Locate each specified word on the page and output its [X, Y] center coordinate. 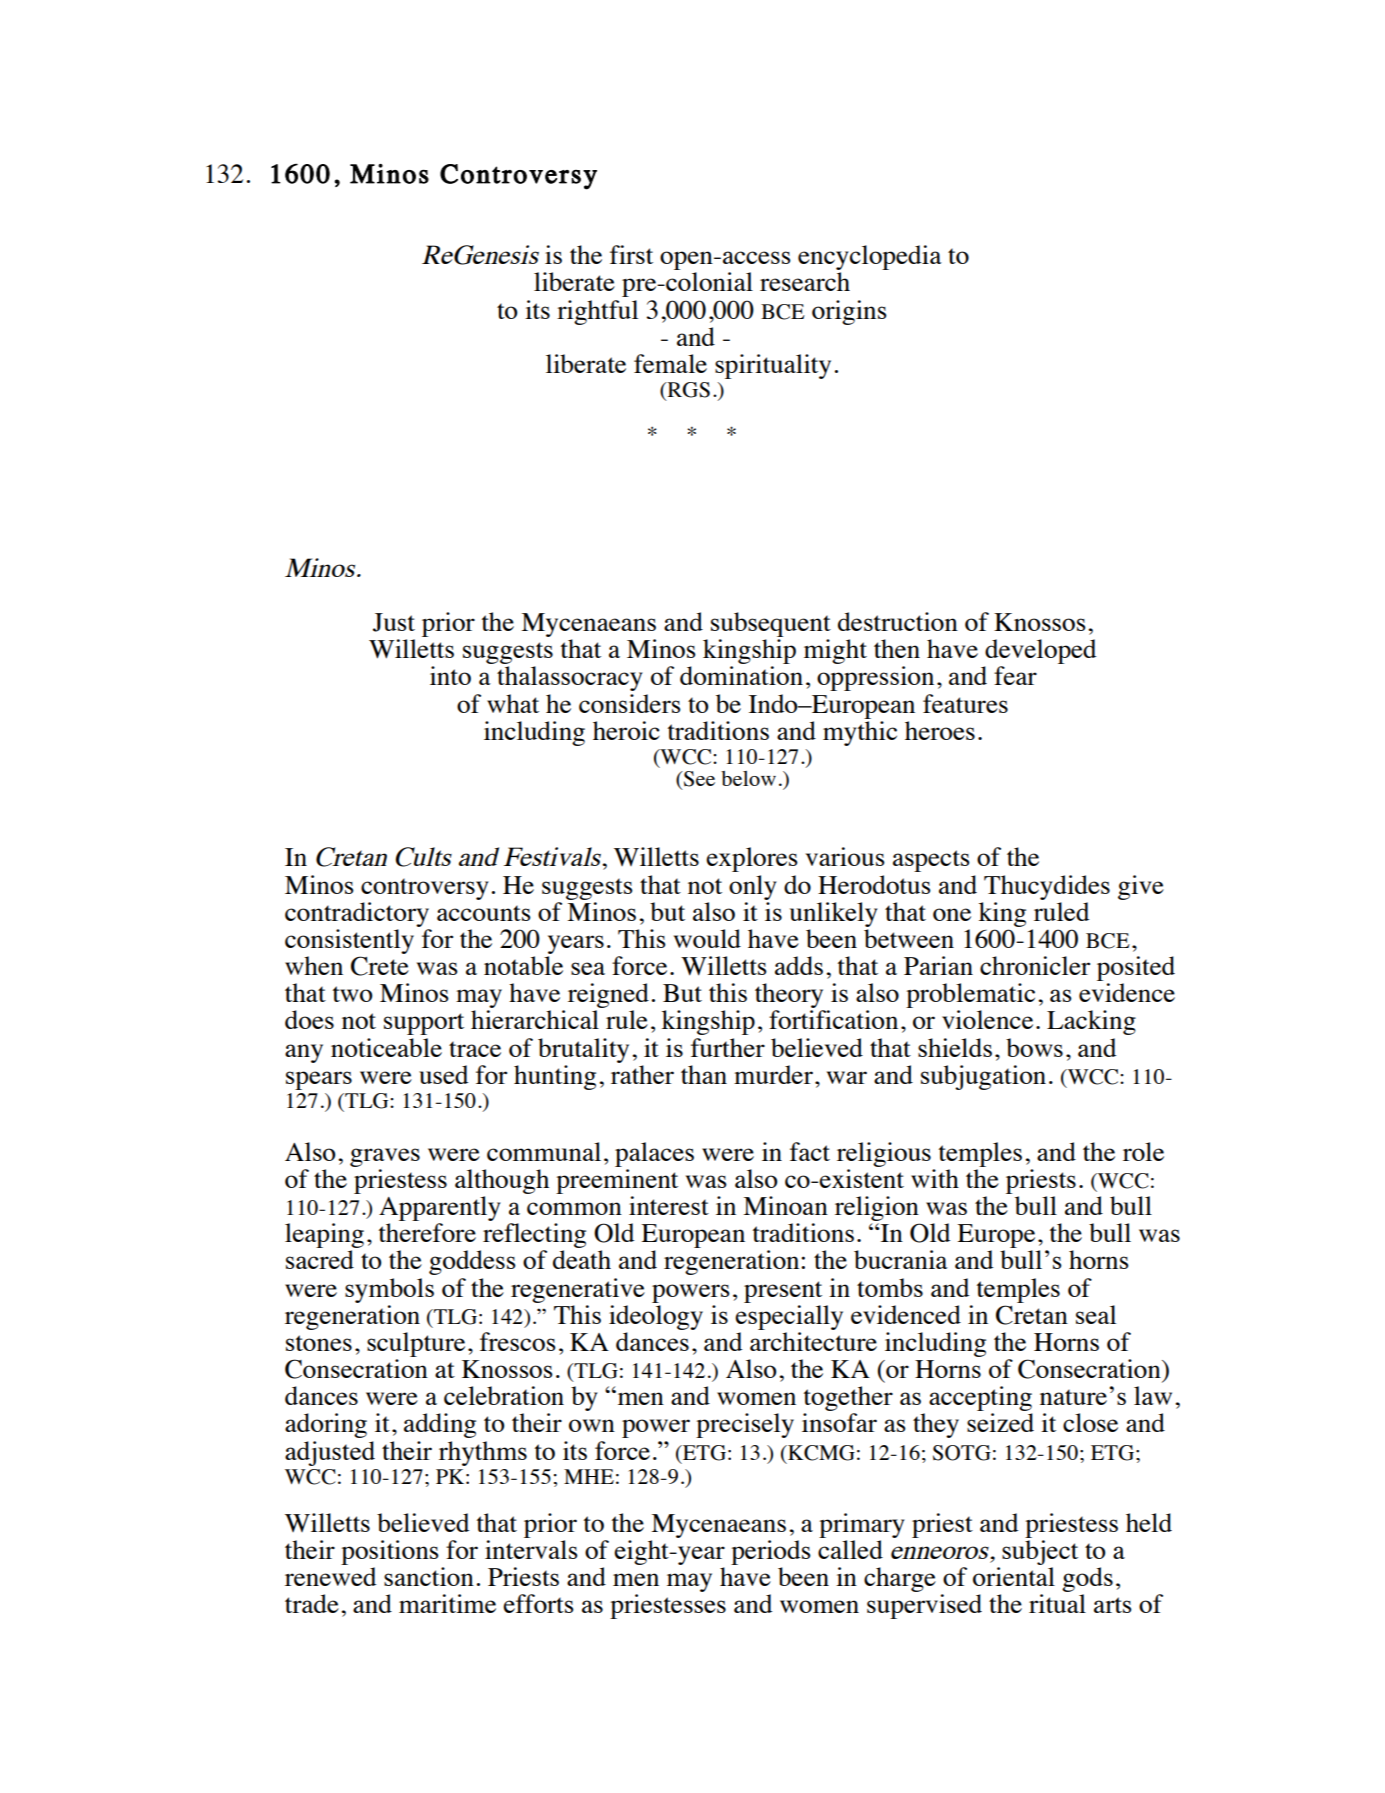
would [707, 938]
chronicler [1035, 965]
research [805, 281]
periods [771, 1552]
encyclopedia [870, 259]
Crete [380, 966]
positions [390, 1552]
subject [1040, 1552]
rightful [597, 312]
